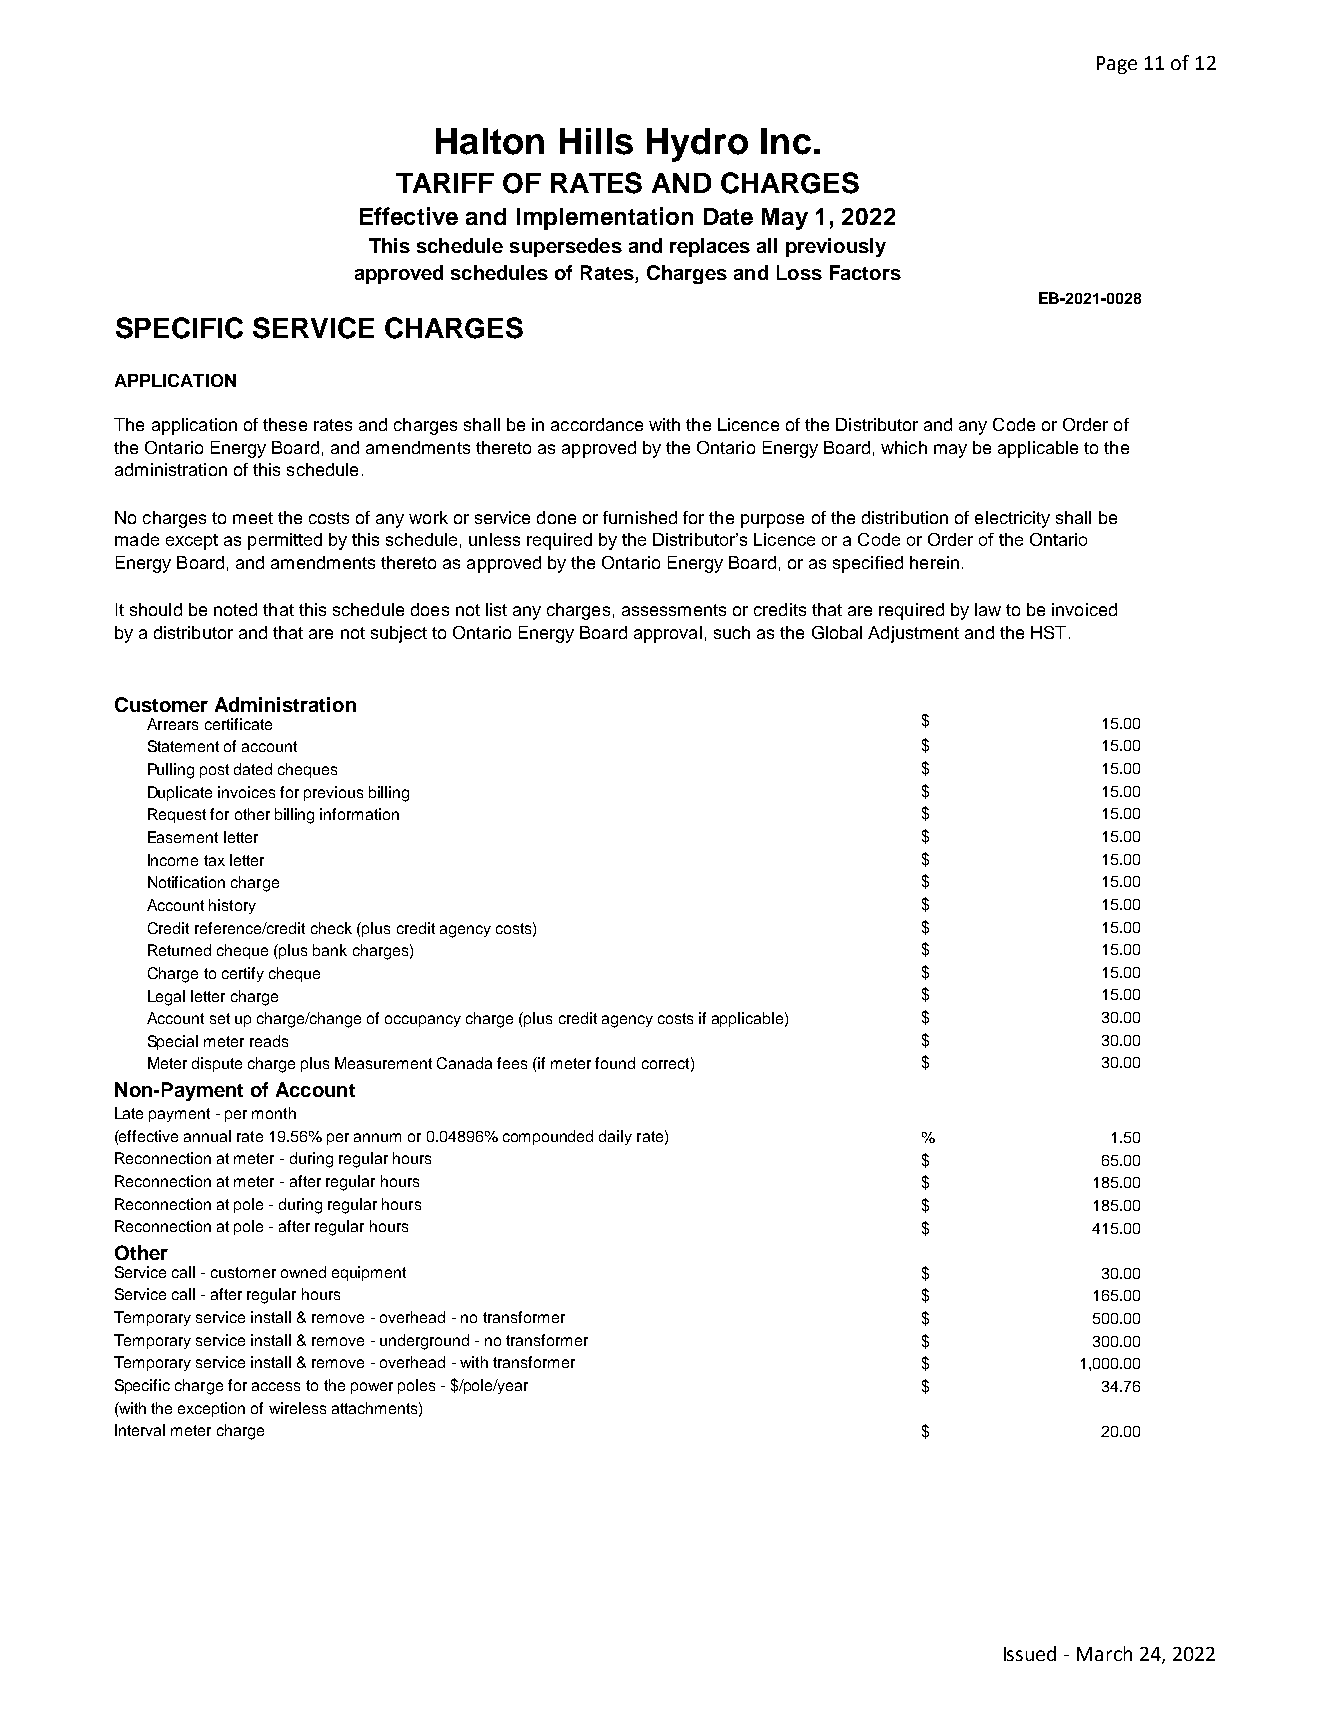  What do you see at coordinates (1030, 1653) in the document?
I see `Issued` at bounding box center [1030, 1653].
